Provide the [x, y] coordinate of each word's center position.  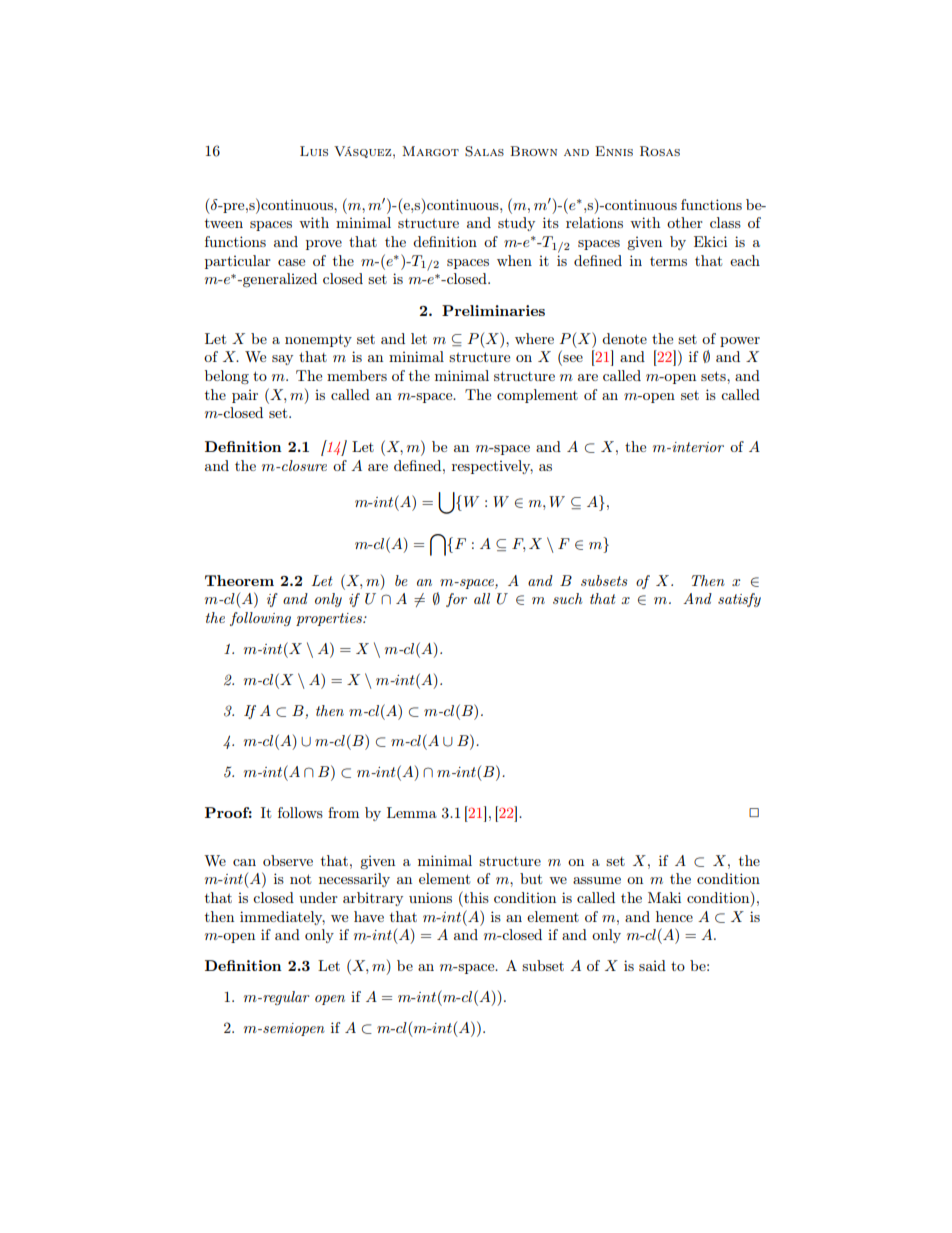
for [456, 600]
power [740, 342]
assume [597, 880]
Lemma [412, 812]
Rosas [660, 151]
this [475, 897]
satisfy [739, 600]
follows [300, 812]
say [282, 360]
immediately [282, 918]
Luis [314, 151]
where [534, 338]
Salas [484, 151]
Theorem [239, 580]
